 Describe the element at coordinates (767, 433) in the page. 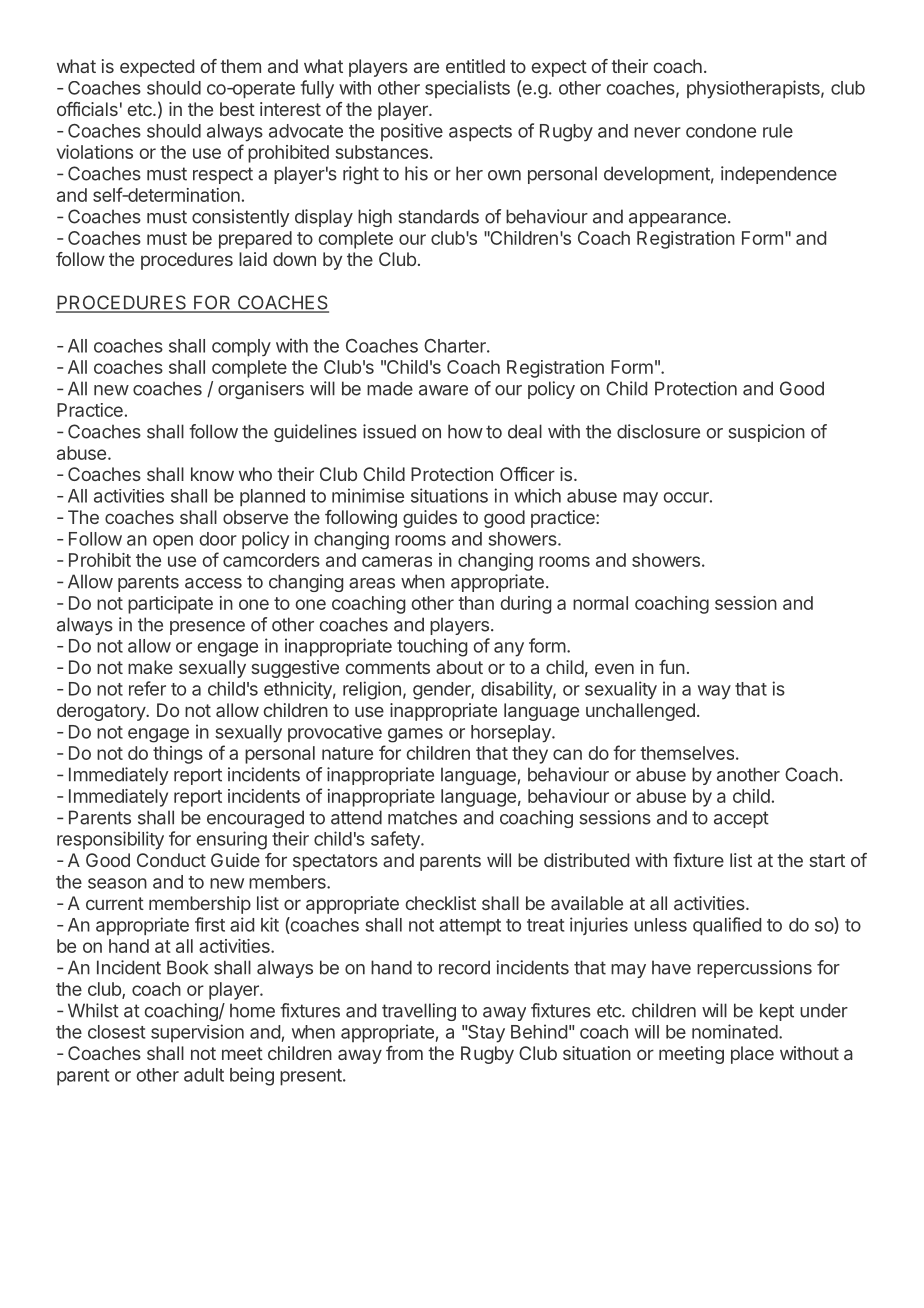

I see `suspicion` at that location.
